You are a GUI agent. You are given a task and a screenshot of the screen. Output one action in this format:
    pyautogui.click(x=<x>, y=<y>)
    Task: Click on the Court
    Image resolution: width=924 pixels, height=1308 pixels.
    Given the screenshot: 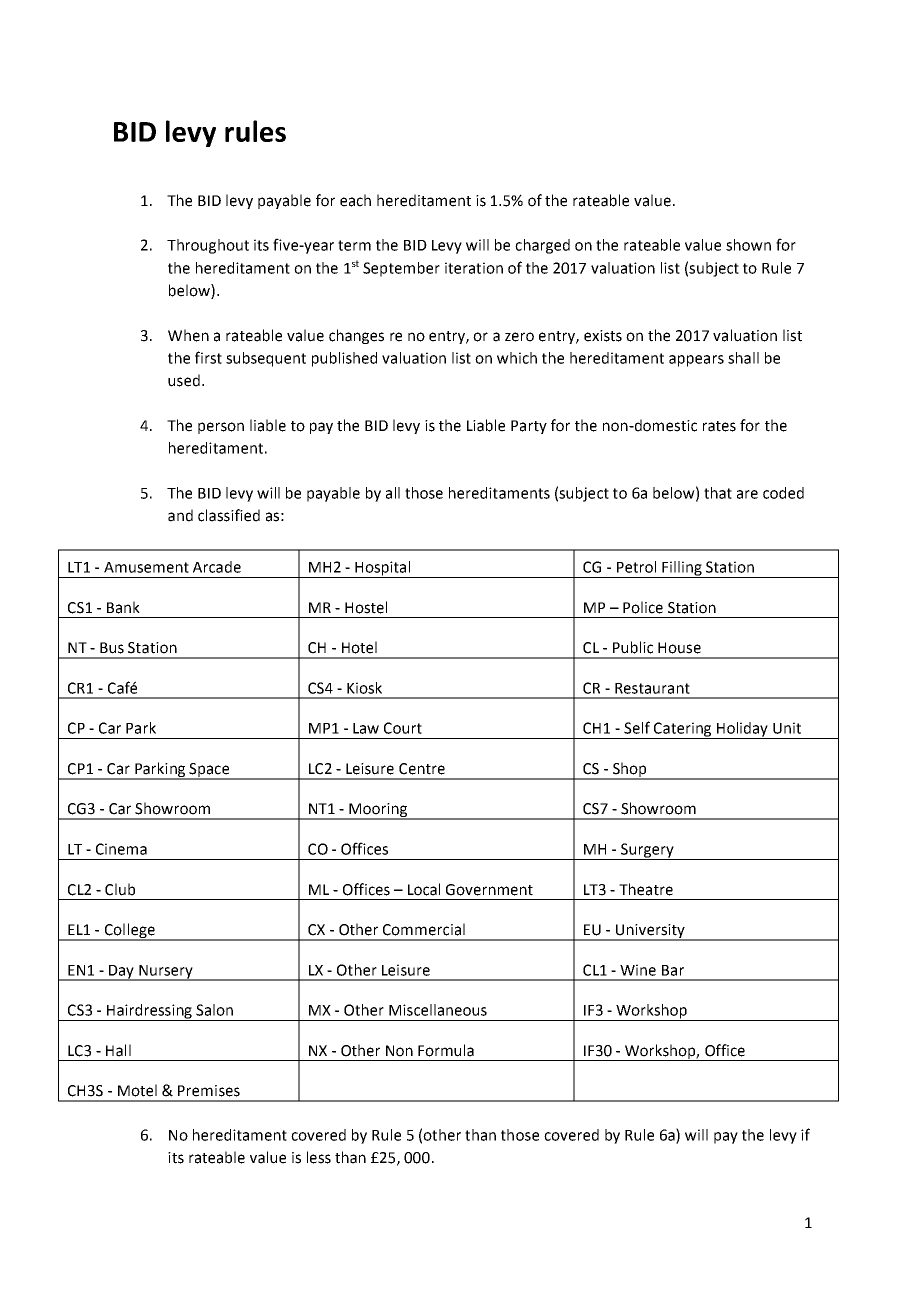 What is the action you would take?
    pyautogui.click(x=403, y=728)
